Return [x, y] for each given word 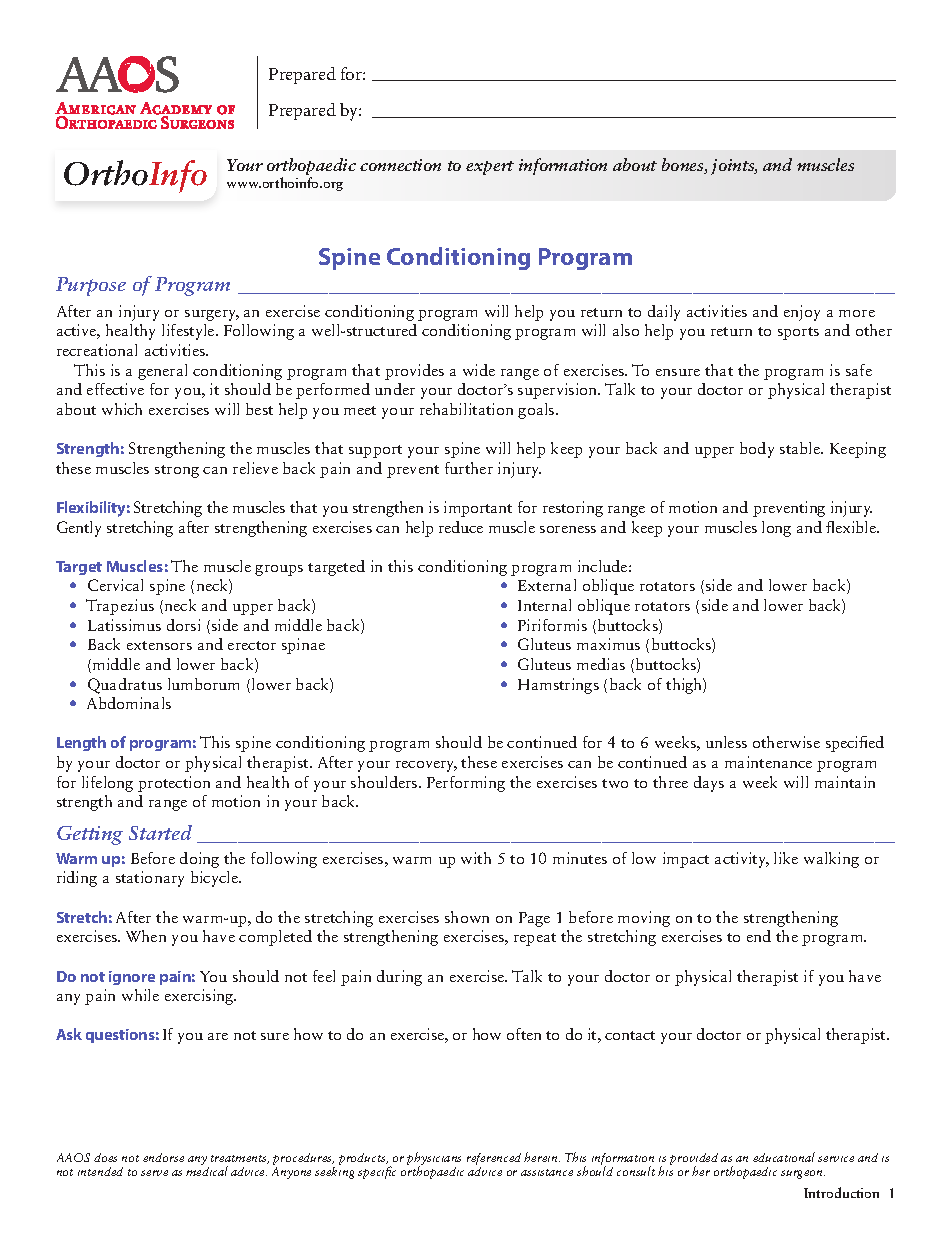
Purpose [91, 286]
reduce [461, 527]
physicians [434, 1159]
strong [177, 471]
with [476, 858]
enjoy [802, 313]
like [786, 858]
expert [490, 168]
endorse [163, 1157]
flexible [852, 527]
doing [199, 860]
